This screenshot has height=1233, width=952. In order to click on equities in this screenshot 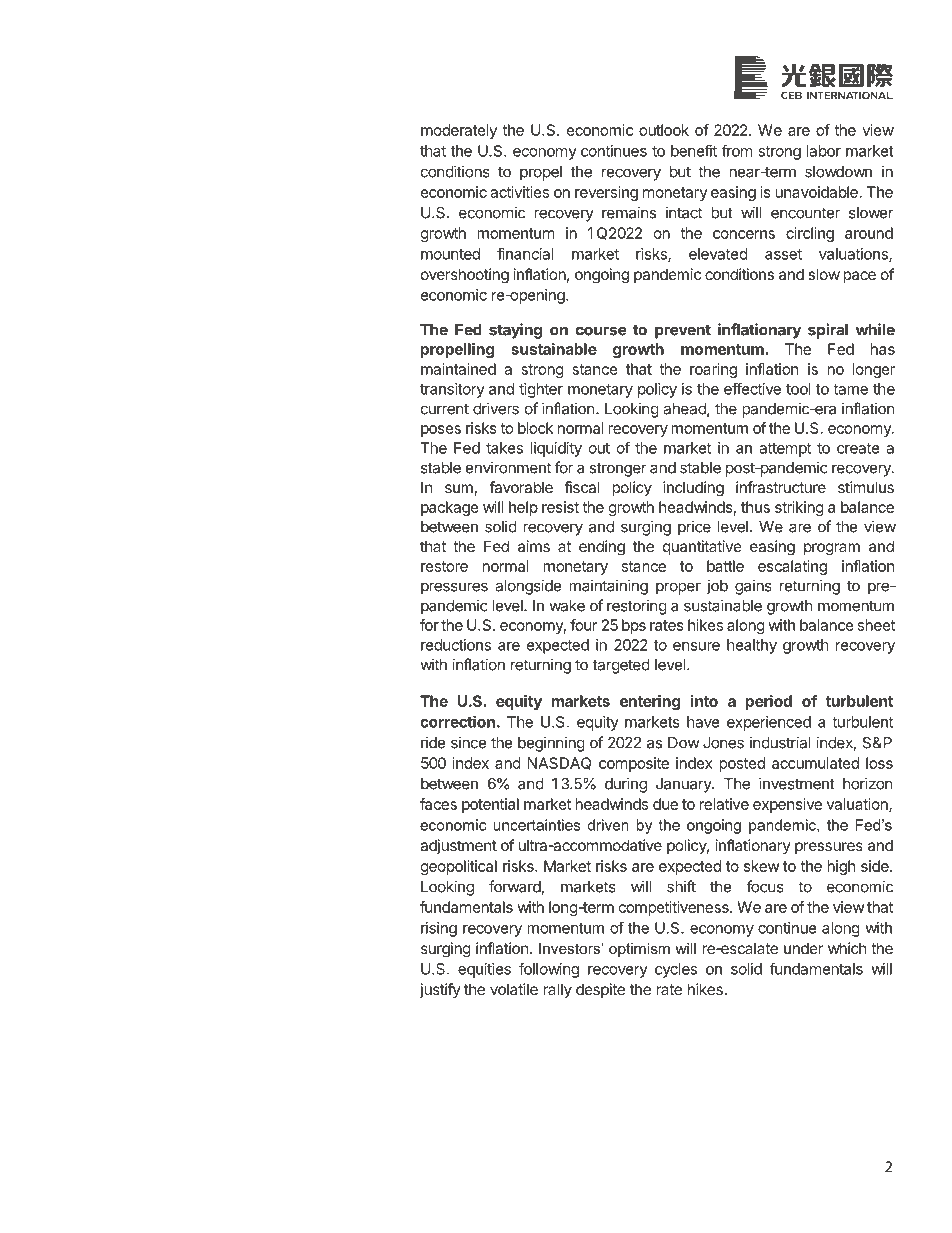, I will do `click(484, 970)`.
